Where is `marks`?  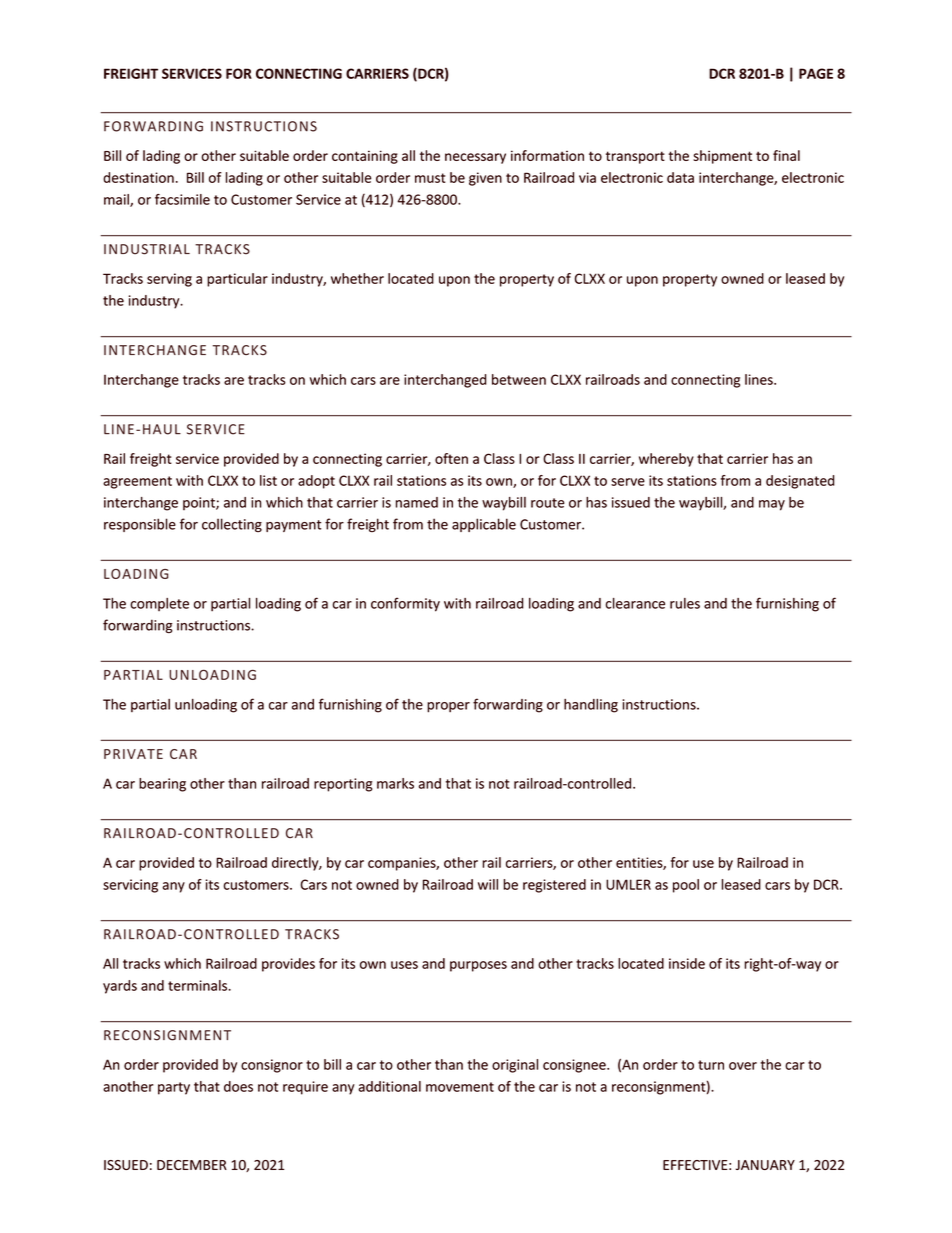 marks is located at coordinates (395, 783).
